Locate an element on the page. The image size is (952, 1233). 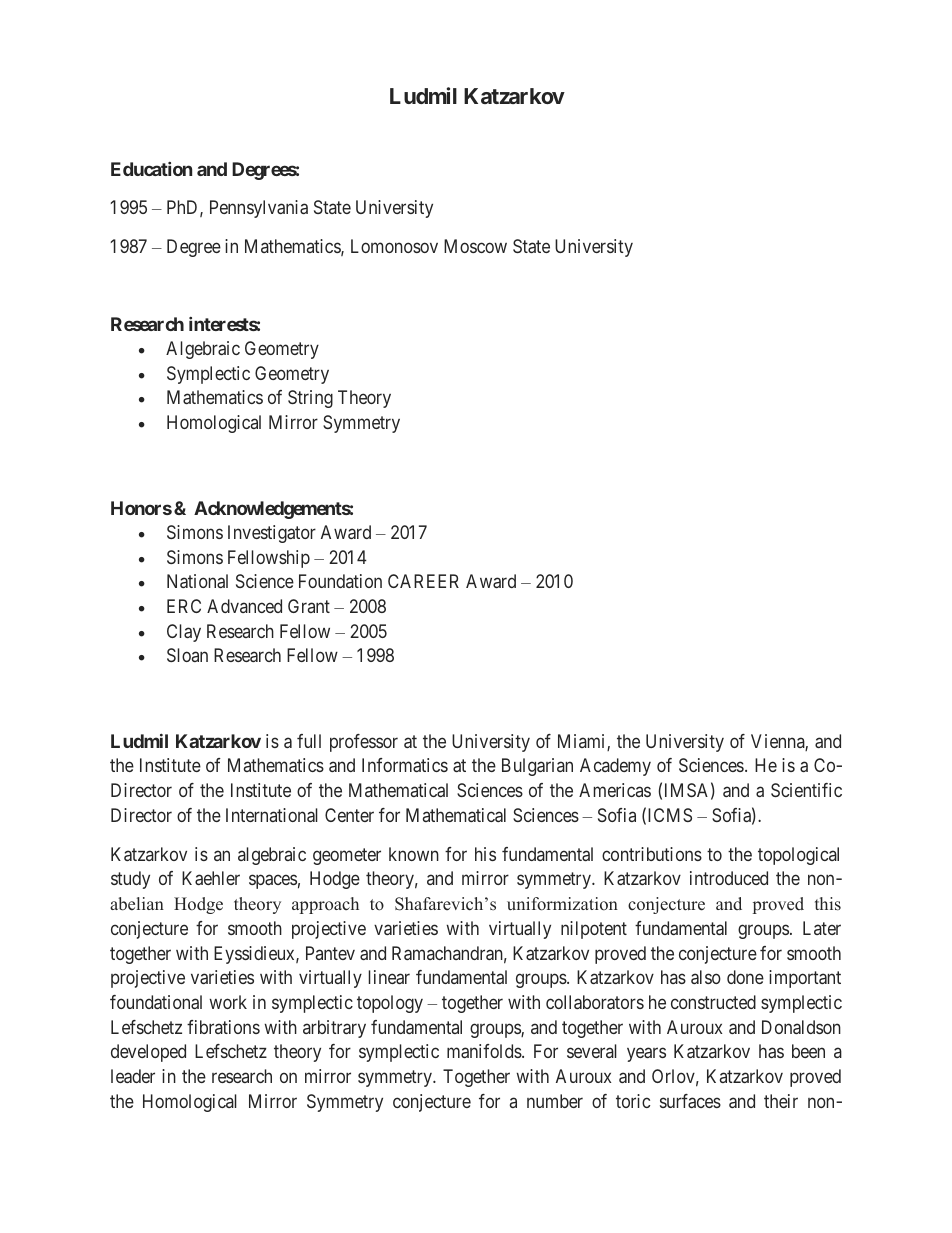
Clay is located at coordinates (184, 633).
